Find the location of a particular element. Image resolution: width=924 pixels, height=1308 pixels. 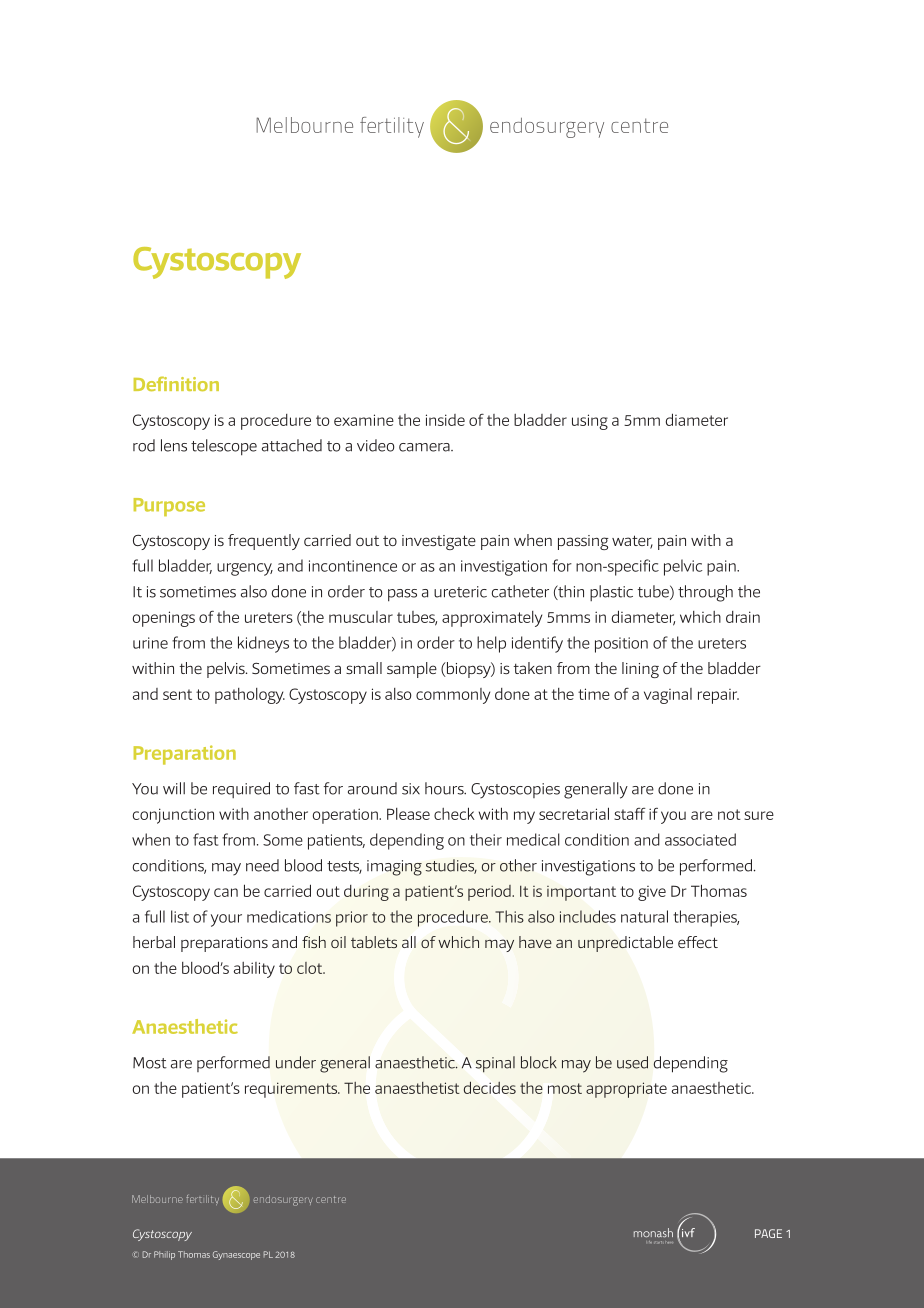

Philip is located at coordinates (164, 1255).
